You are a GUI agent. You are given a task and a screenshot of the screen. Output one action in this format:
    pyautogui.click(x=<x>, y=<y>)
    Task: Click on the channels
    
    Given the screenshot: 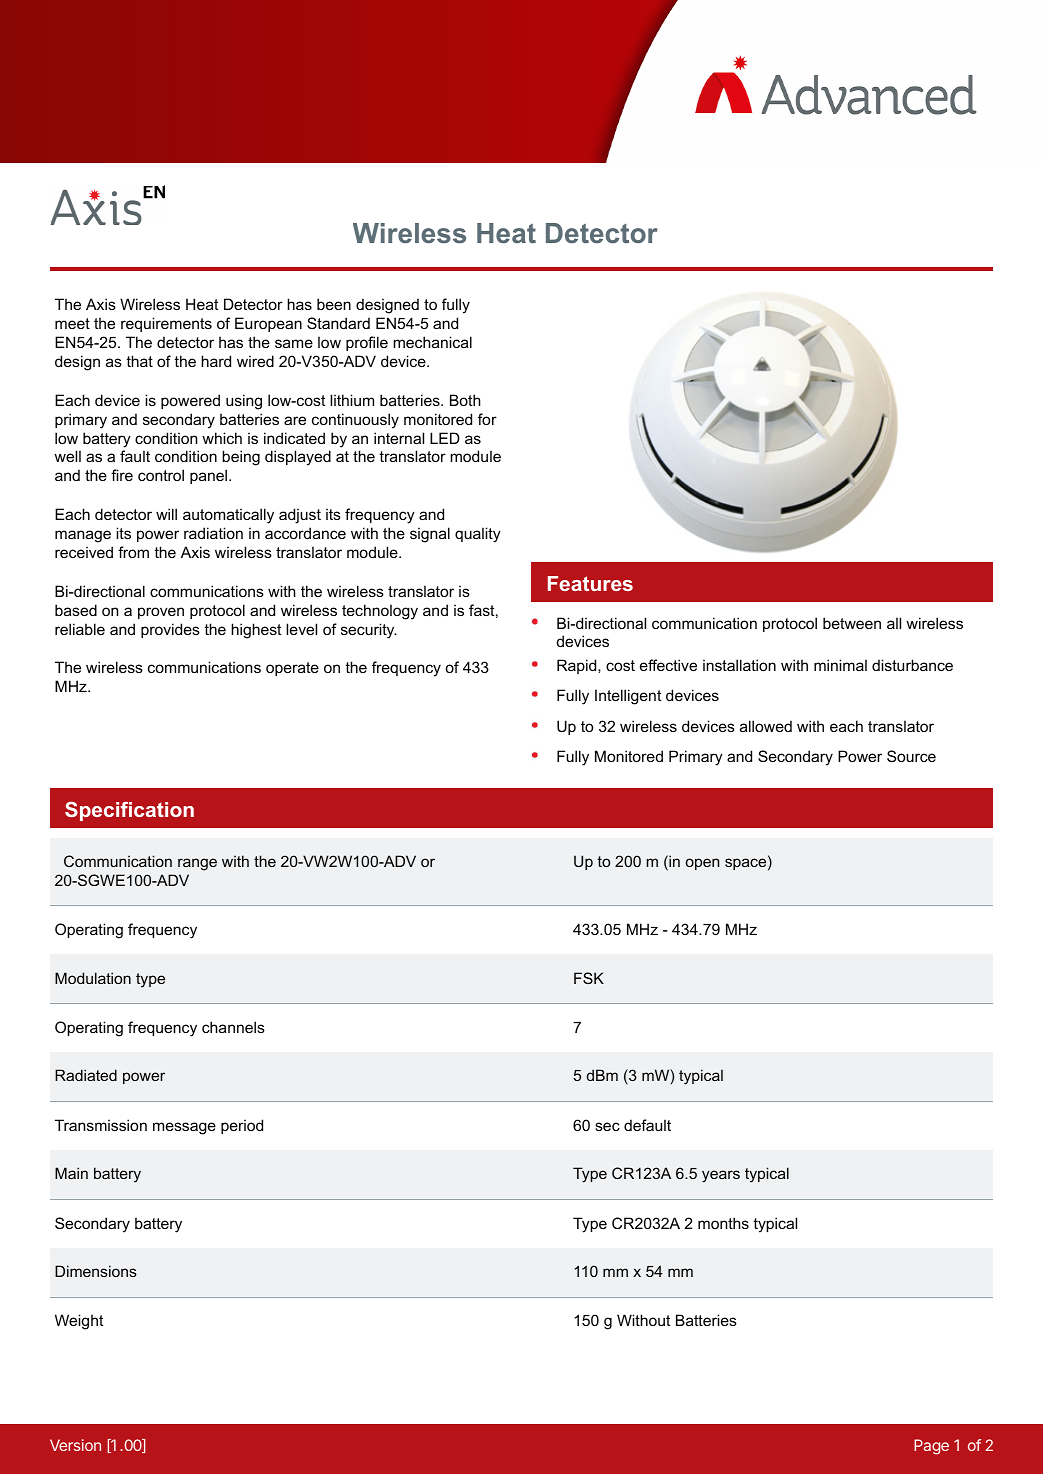 What is the action you would take?
    pyautogui.click(x=233, y=1027)
